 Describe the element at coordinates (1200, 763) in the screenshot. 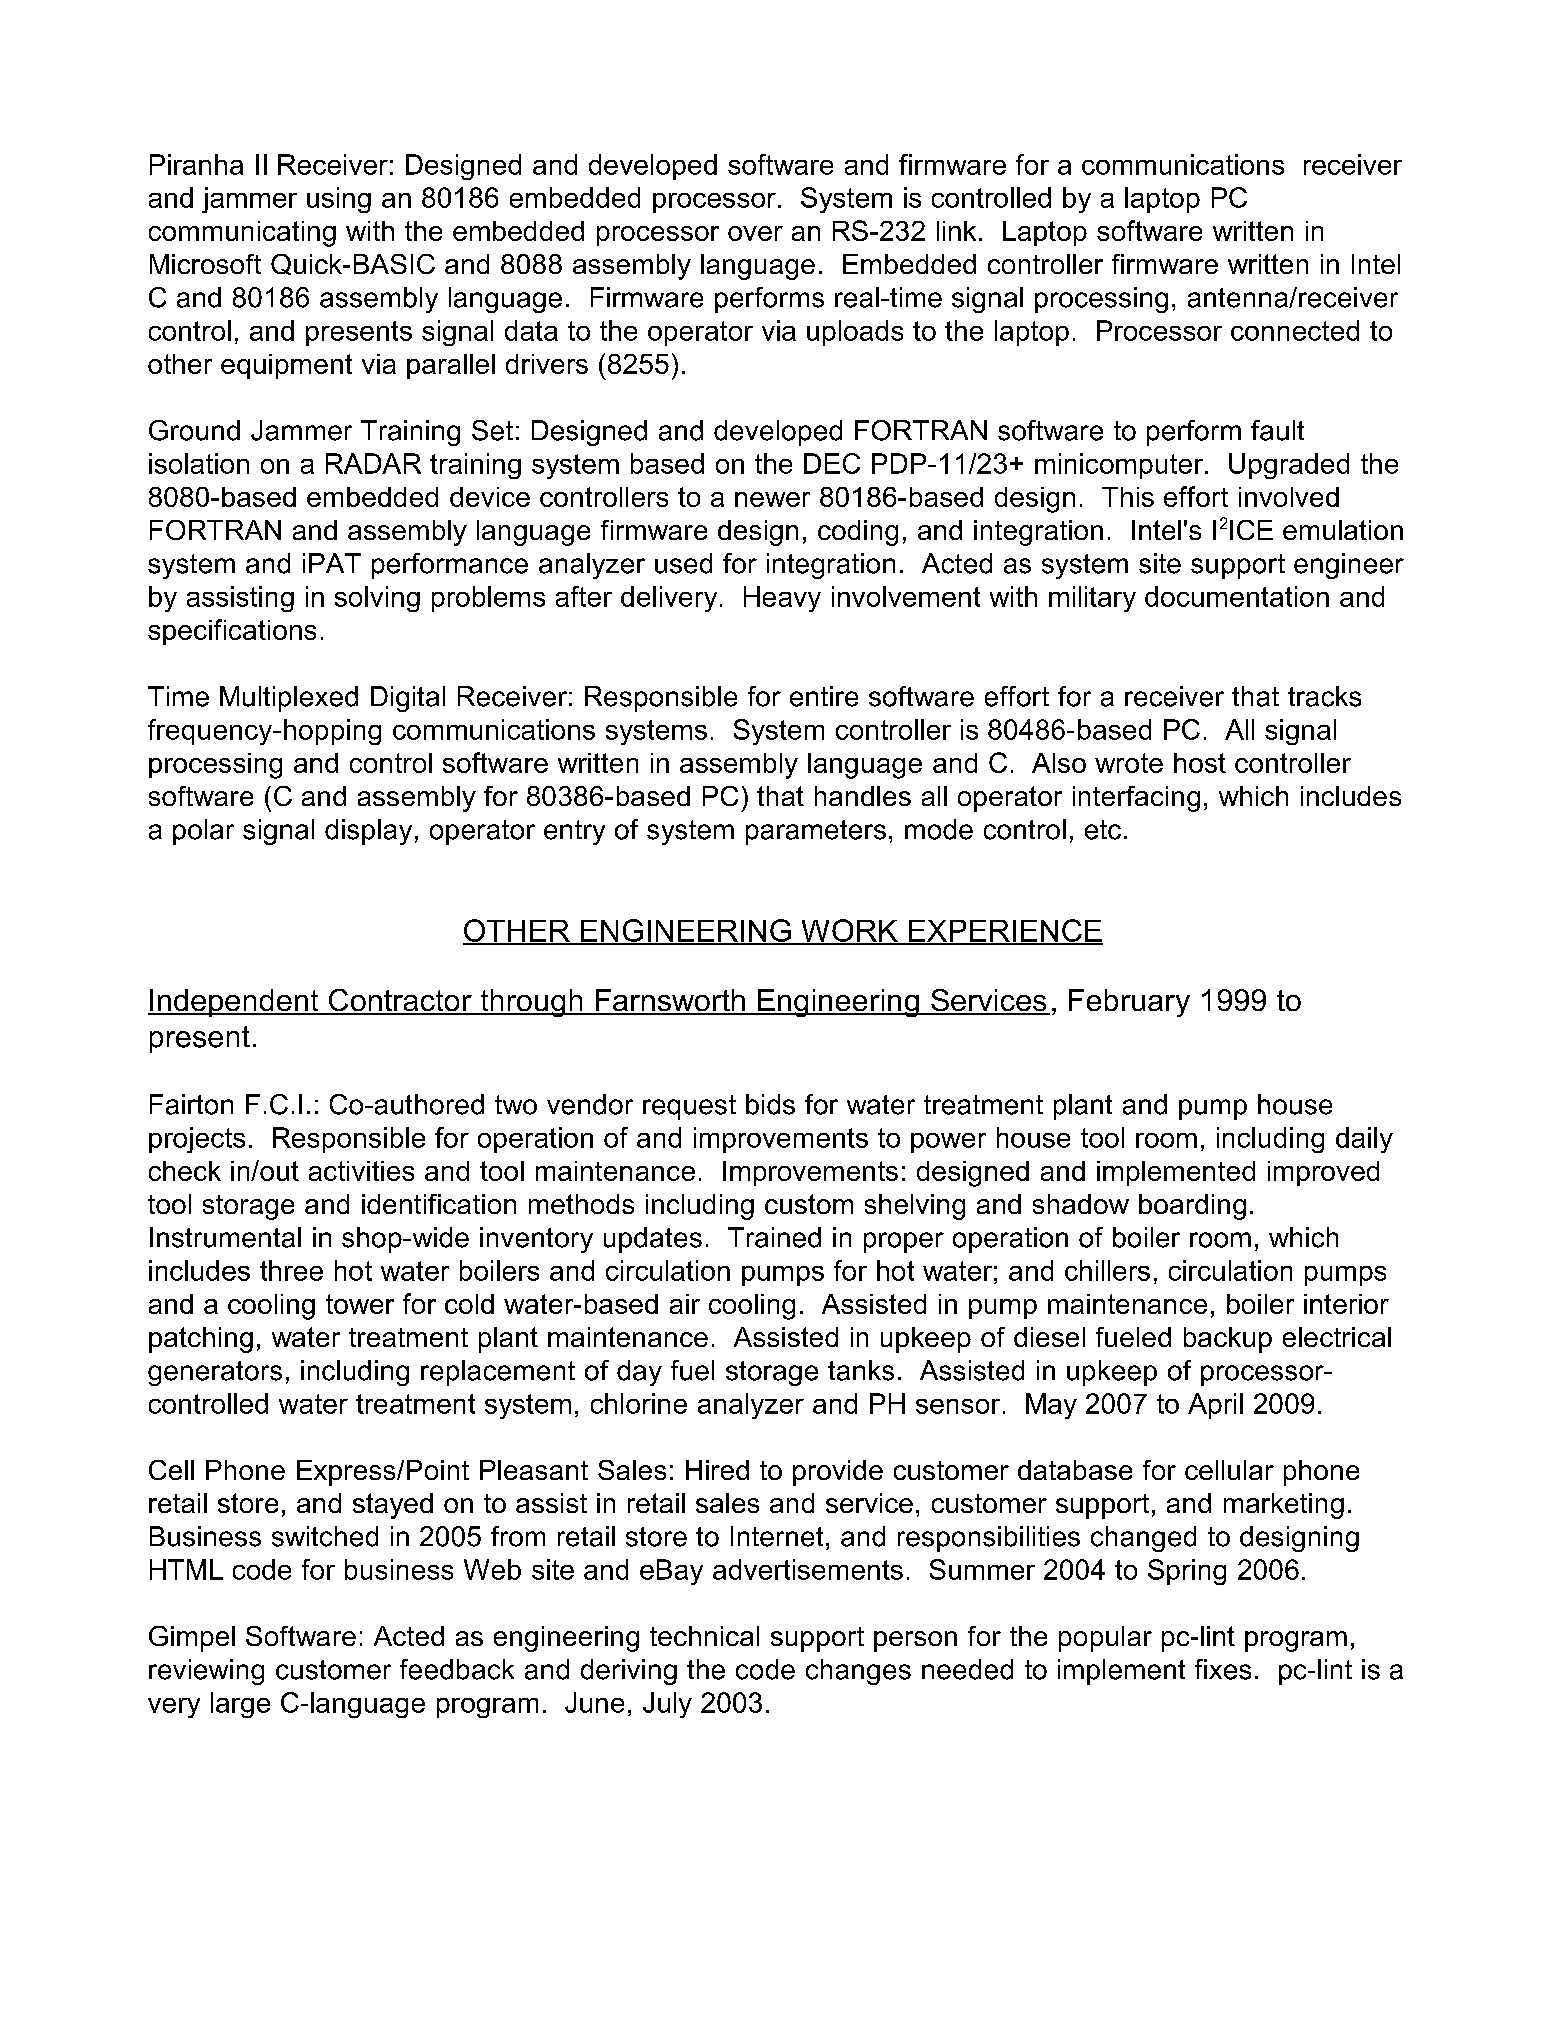

I see `host` at that location.
